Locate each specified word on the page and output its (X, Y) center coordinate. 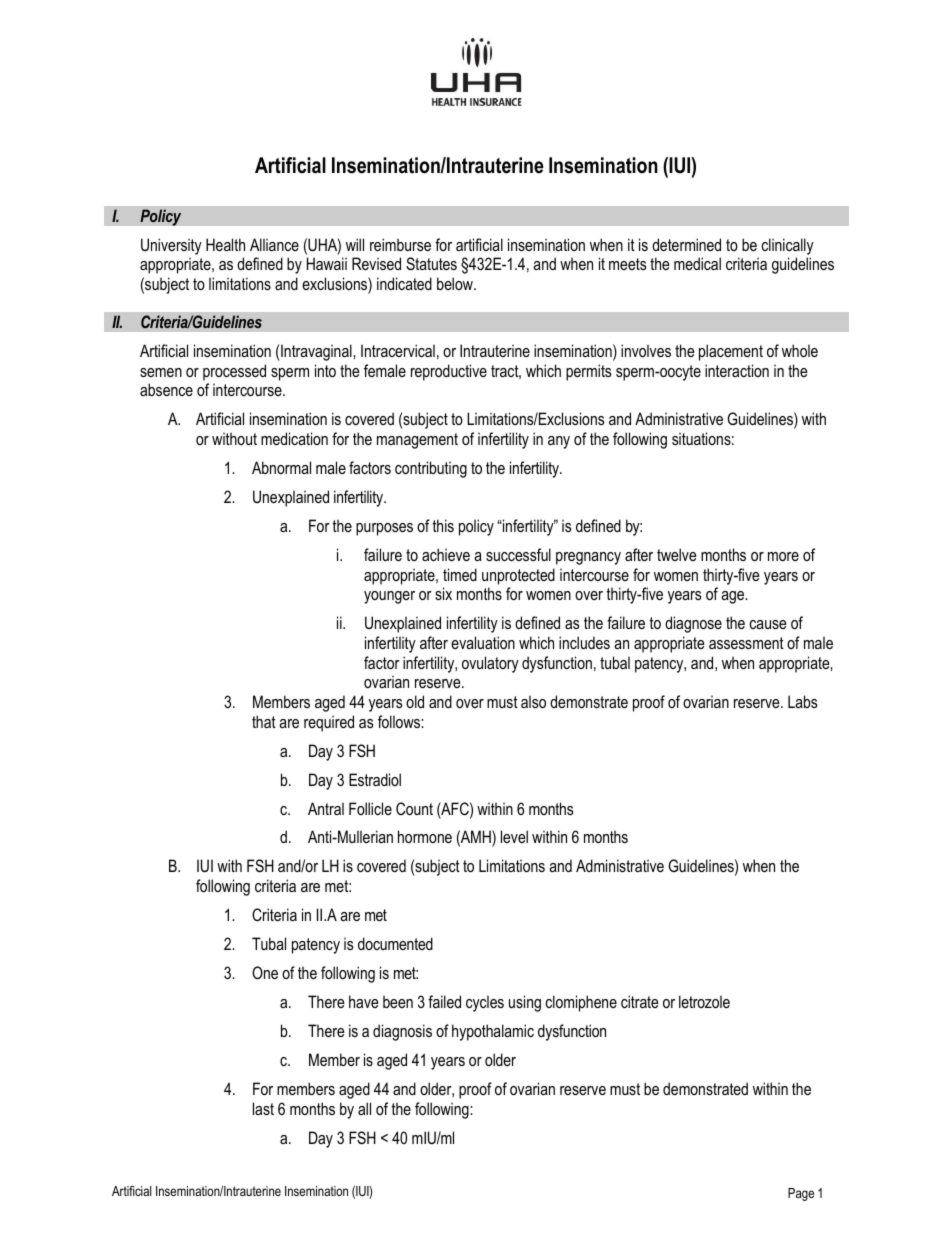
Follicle (370, 808)
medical (697, 263)
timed (460, 574)
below (456, 283)
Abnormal (281, 467)
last (263, 1108)
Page (801, 1194)
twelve (677, 554)
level (514, 836)
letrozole (704, 1001)
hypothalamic (493, 1032)
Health (225, 244)
